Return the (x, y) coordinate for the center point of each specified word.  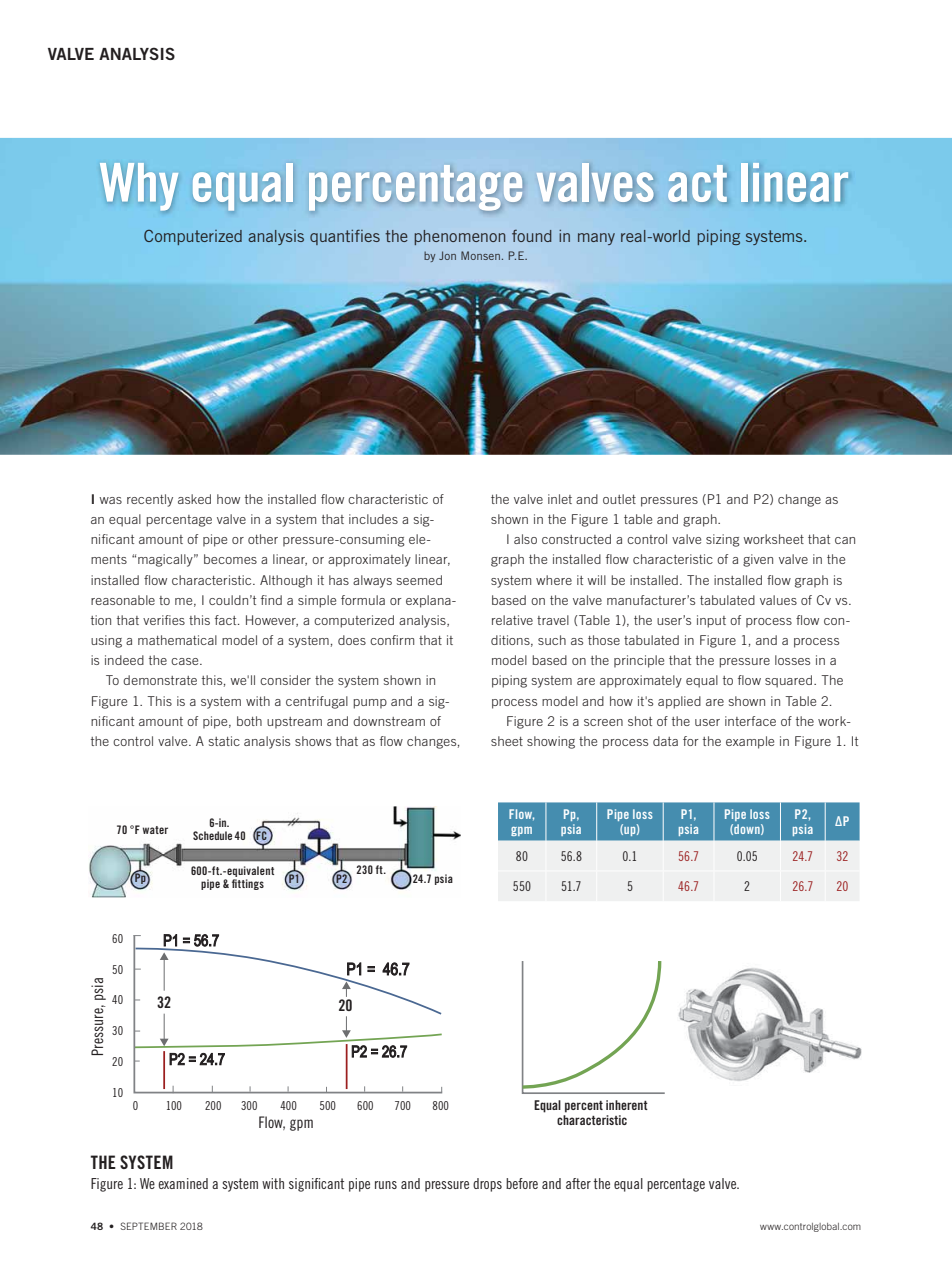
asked (194, 499)
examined (183, 1183)
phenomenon (459, 237)
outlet (619, 499)
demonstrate (160, 680)
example (750, 742)
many (596, 239)
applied (679, 702)
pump (370, 704)
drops (487, 1185)
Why (139, 186)
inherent (627, 1105)
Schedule (212, 835)
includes (373, 519)
